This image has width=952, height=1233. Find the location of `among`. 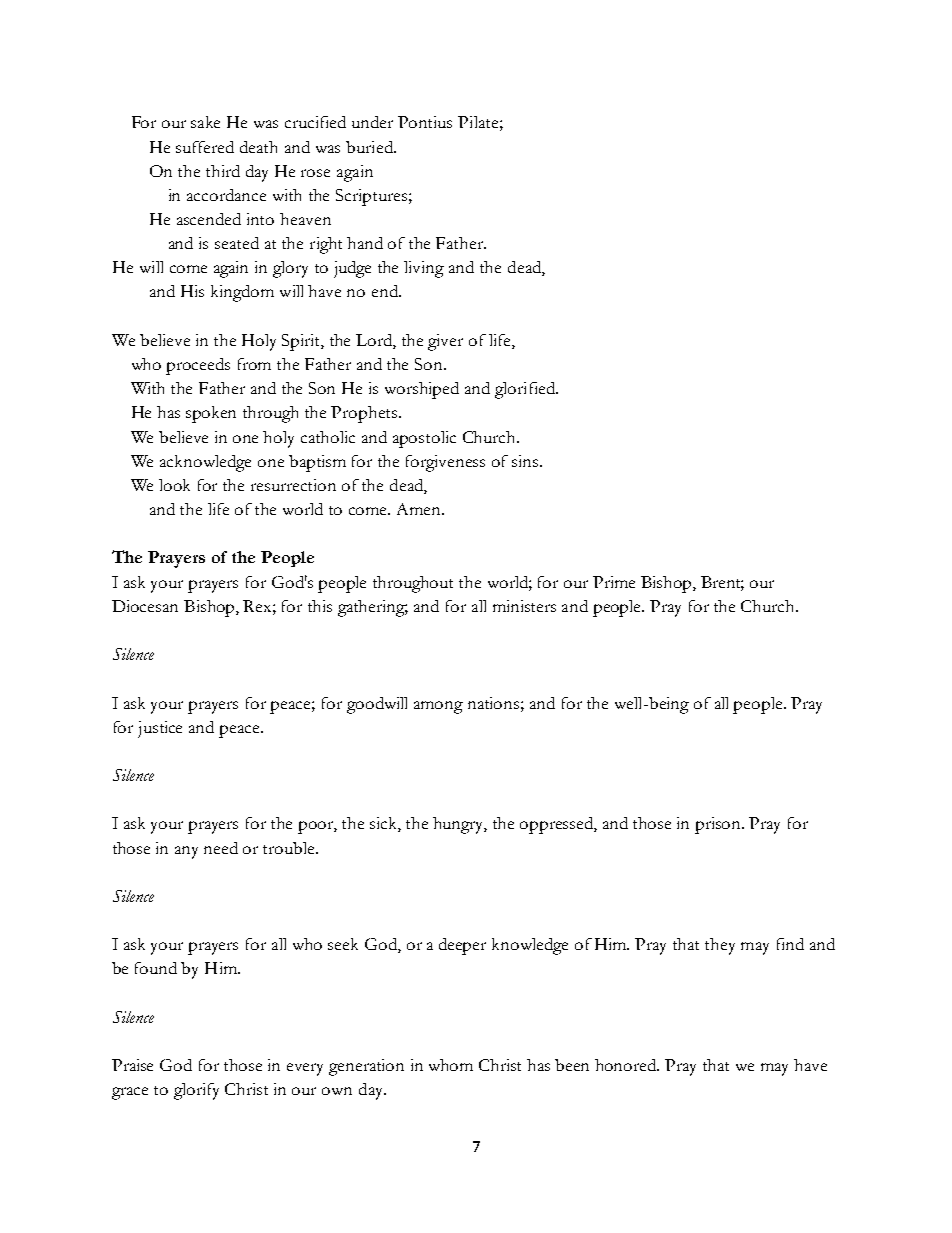

among is located at coordinates (438, 707).
